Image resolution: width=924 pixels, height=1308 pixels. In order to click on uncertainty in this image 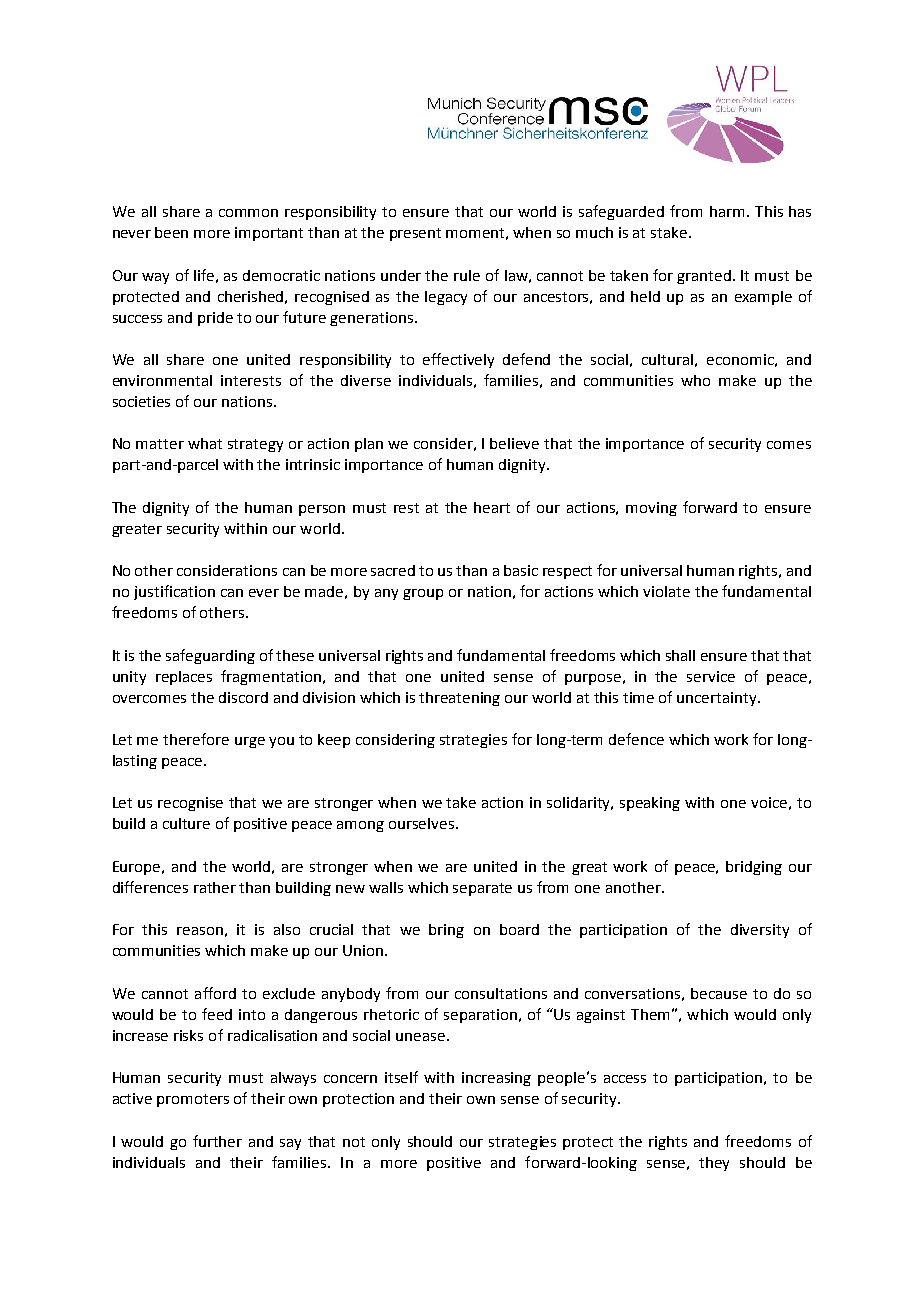, I will do `click(718, 699)`.
